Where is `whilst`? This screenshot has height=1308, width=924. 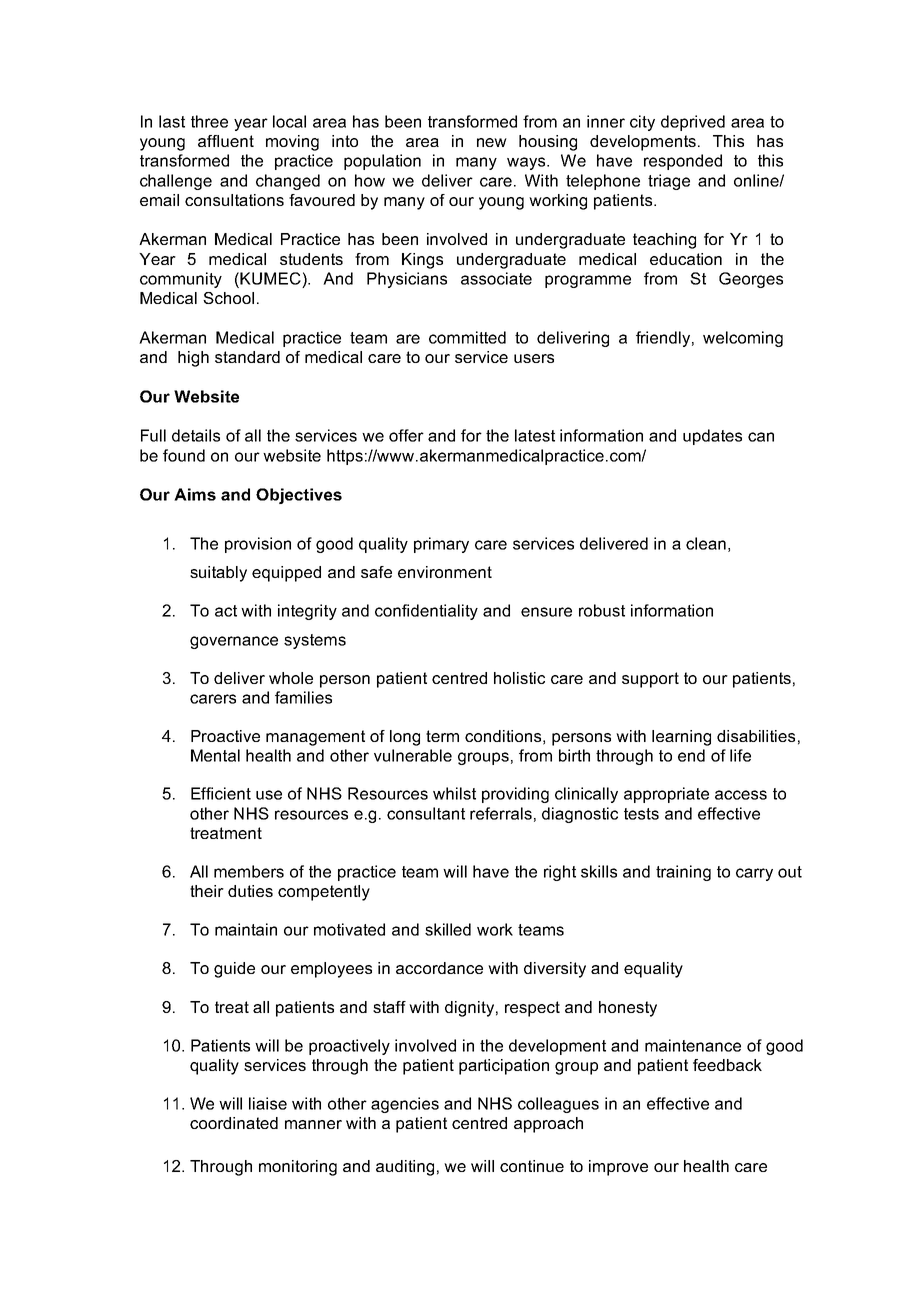
whilst is located at coordinates (454, 793).
